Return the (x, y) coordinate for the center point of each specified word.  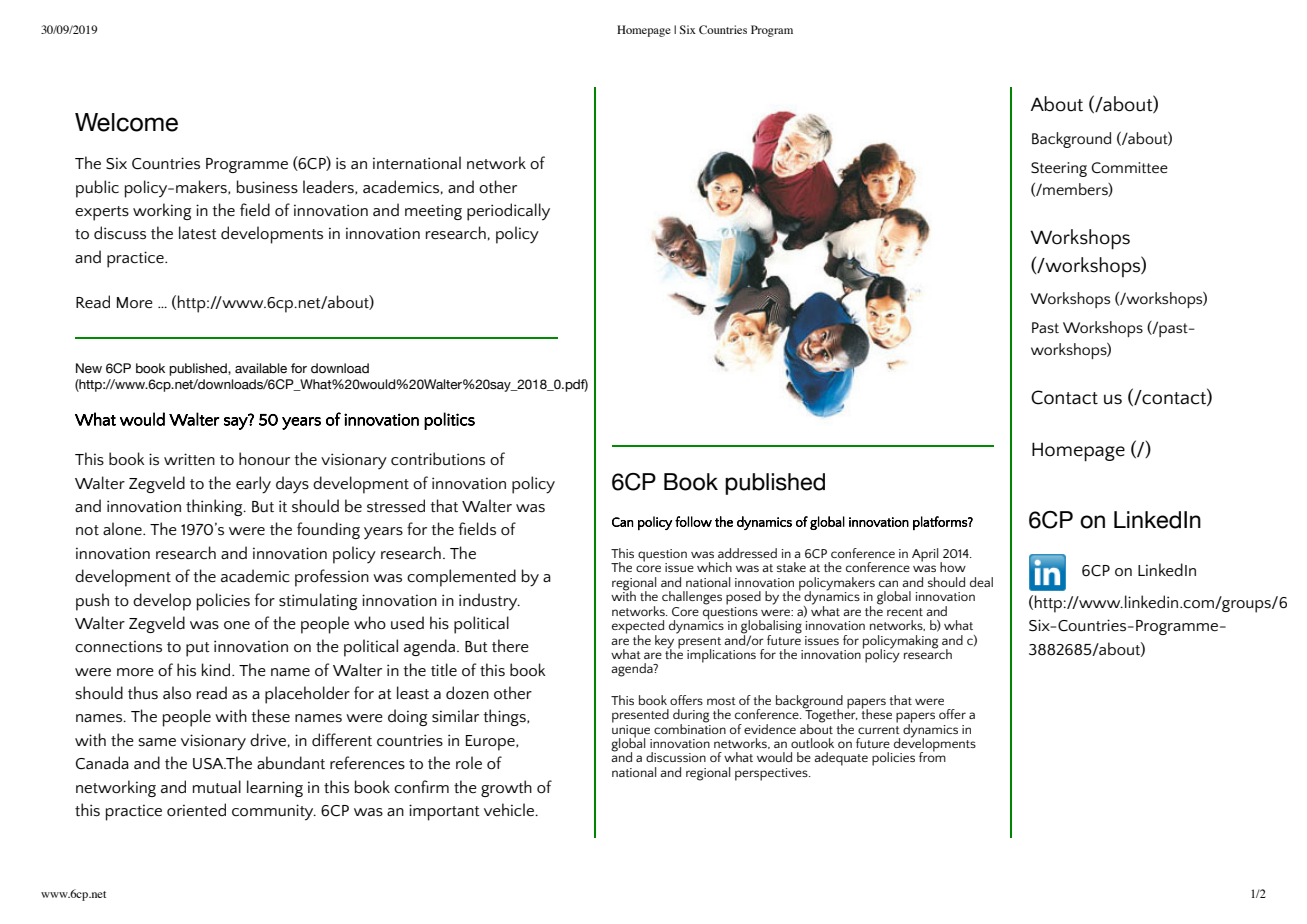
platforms (941, 523)
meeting (433, 212)
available (261, 368)
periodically (508, 212)
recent (905, 612)
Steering (1059, 169)
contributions (438, 459)
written (189, 459)
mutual (217, 786)
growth (506, 788)
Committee (1129, 167)
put (198, 649)
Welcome (126, 122)
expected (638, 628)
